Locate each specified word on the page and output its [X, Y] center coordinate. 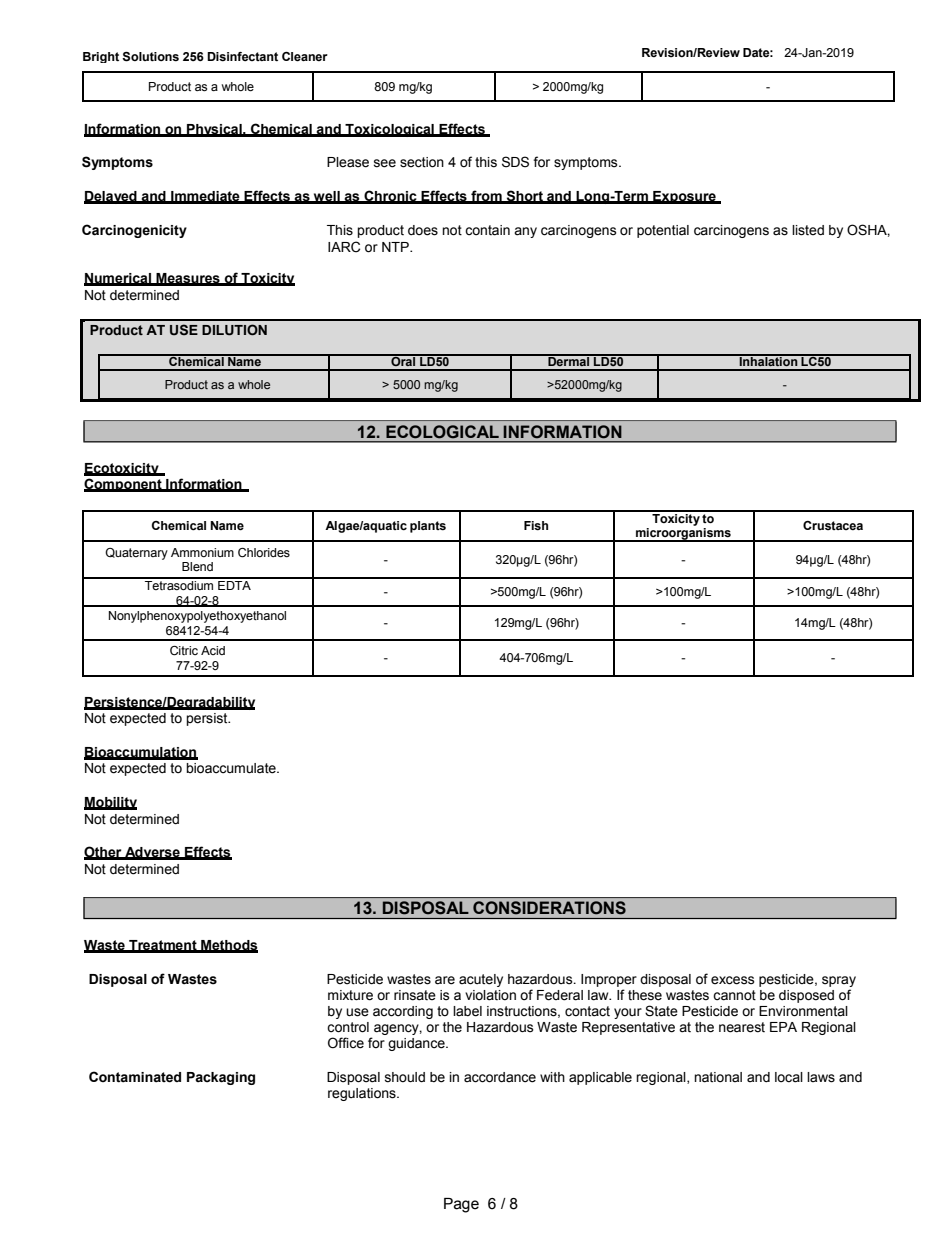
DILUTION [234, 330]
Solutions [150, 57]
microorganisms [683, 535]
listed [808, 230]
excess [733, 980]
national [718, 1077]
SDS [515, 162]
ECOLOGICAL [442, 431]
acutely [481, 980]
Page [461, 1205]
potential [663, 231]
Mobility [110, 803]
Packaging [221, 1078]
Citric [184, 651]
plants [428, 527]
